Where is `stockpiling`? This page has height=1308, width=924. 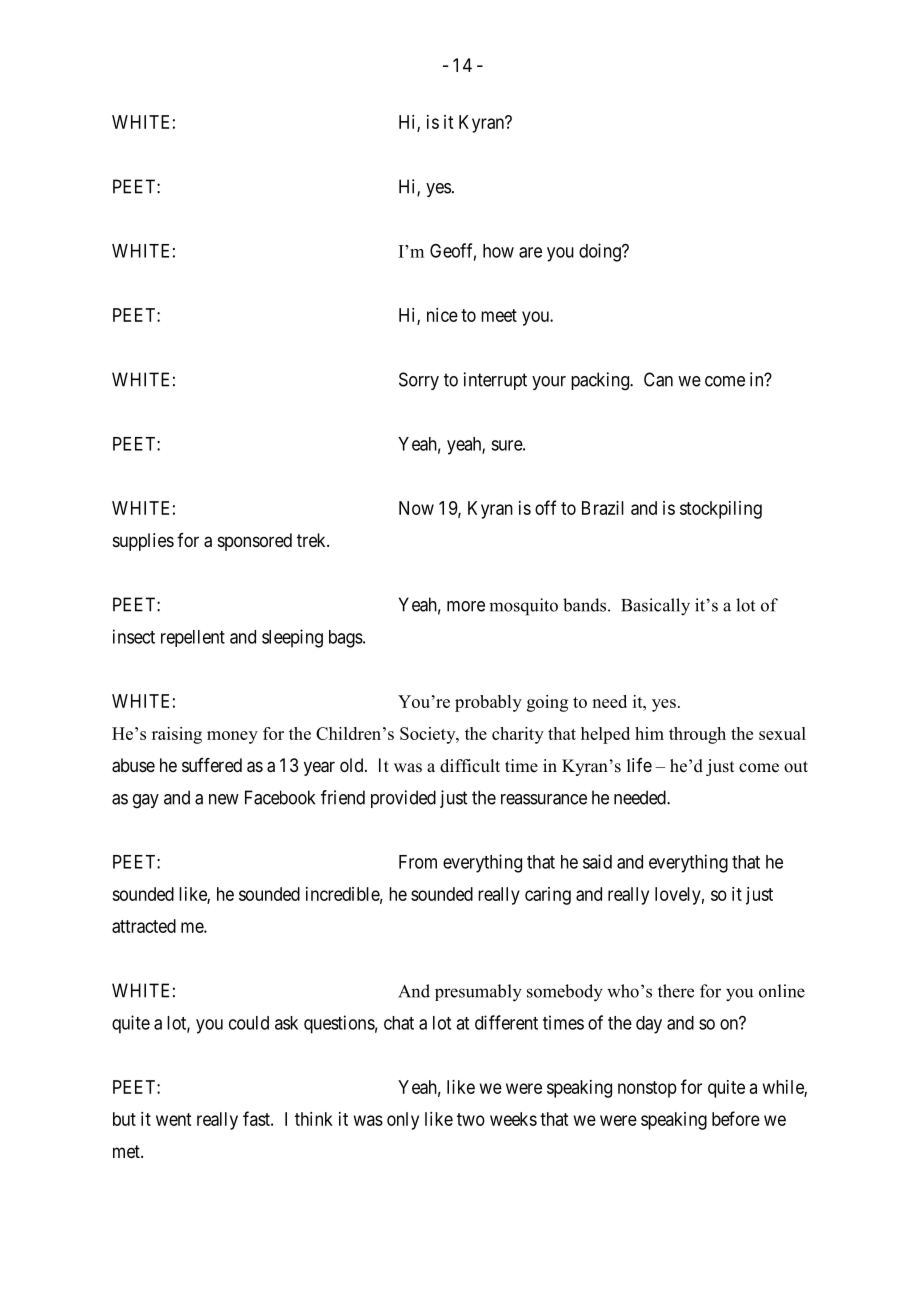
stockpiling is located at coordinates (721, 510).
